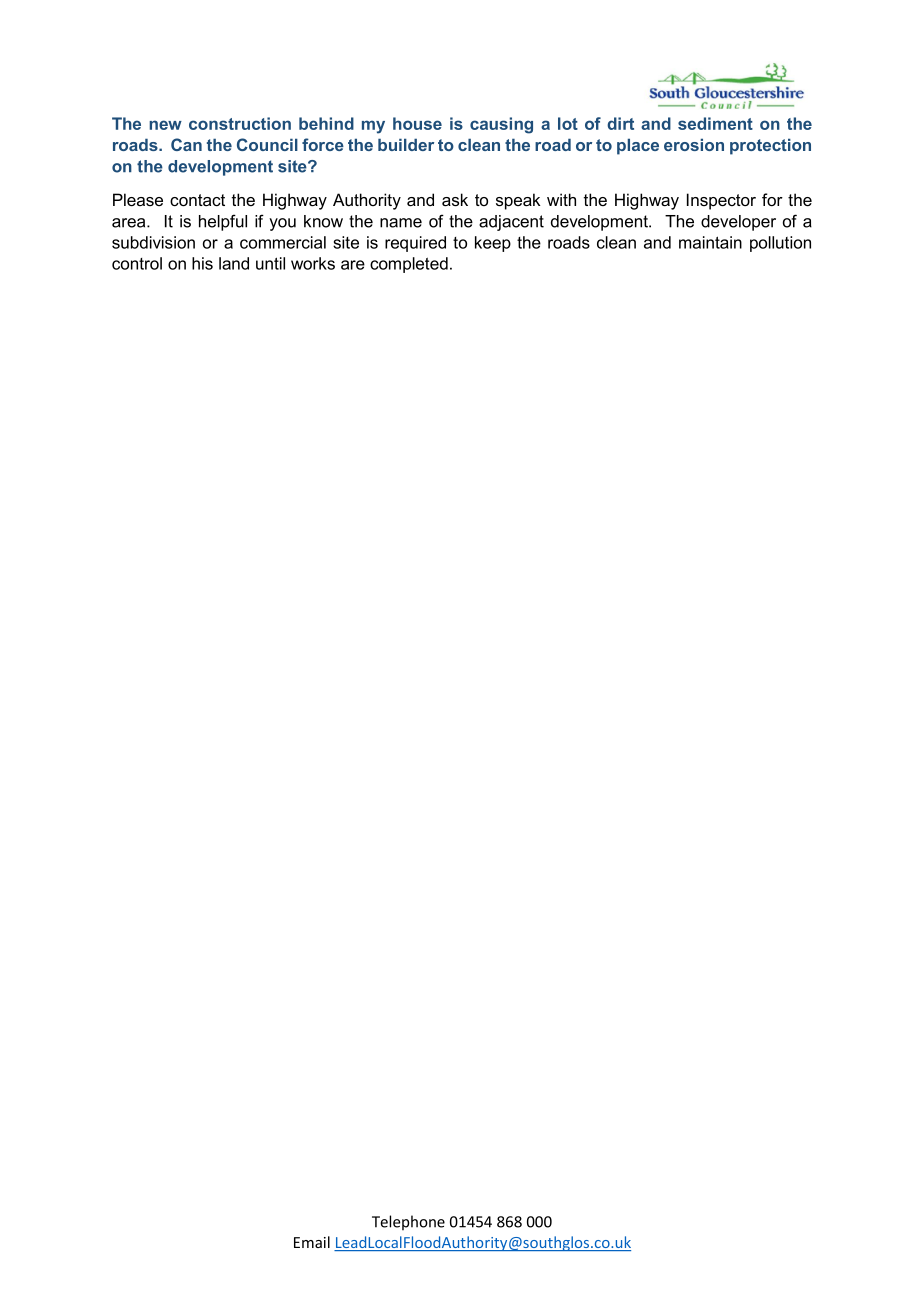 Image resolution: width=924 pixels, height=1308 pixels. What do you see at coordinates (738, 223) in the screenshot?
I see `developer` at bounding box center [738, 223].
